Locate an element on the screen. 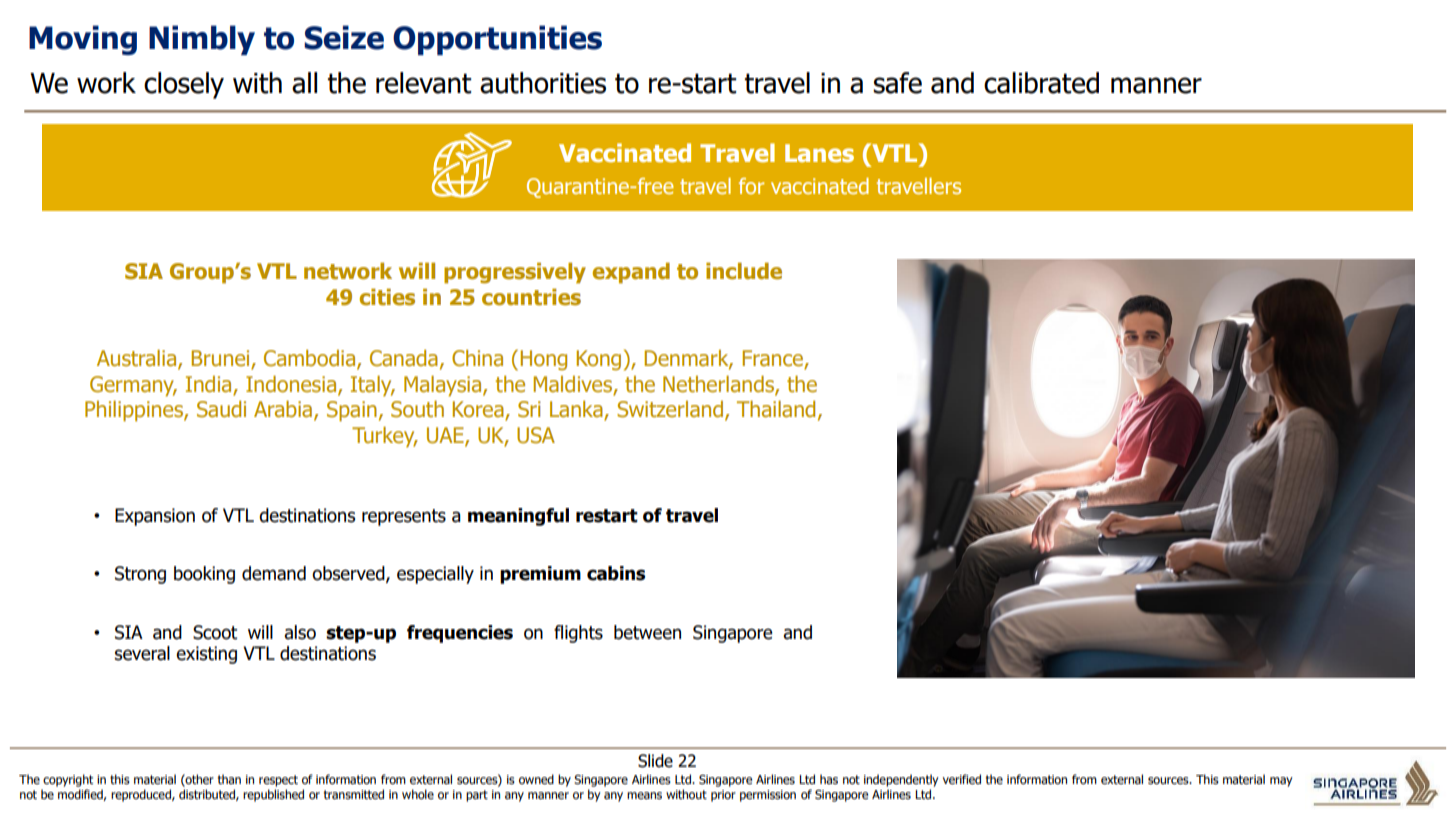 This screenshot has height=819, width=1456. Slide is located at coordinates (655, 761).
